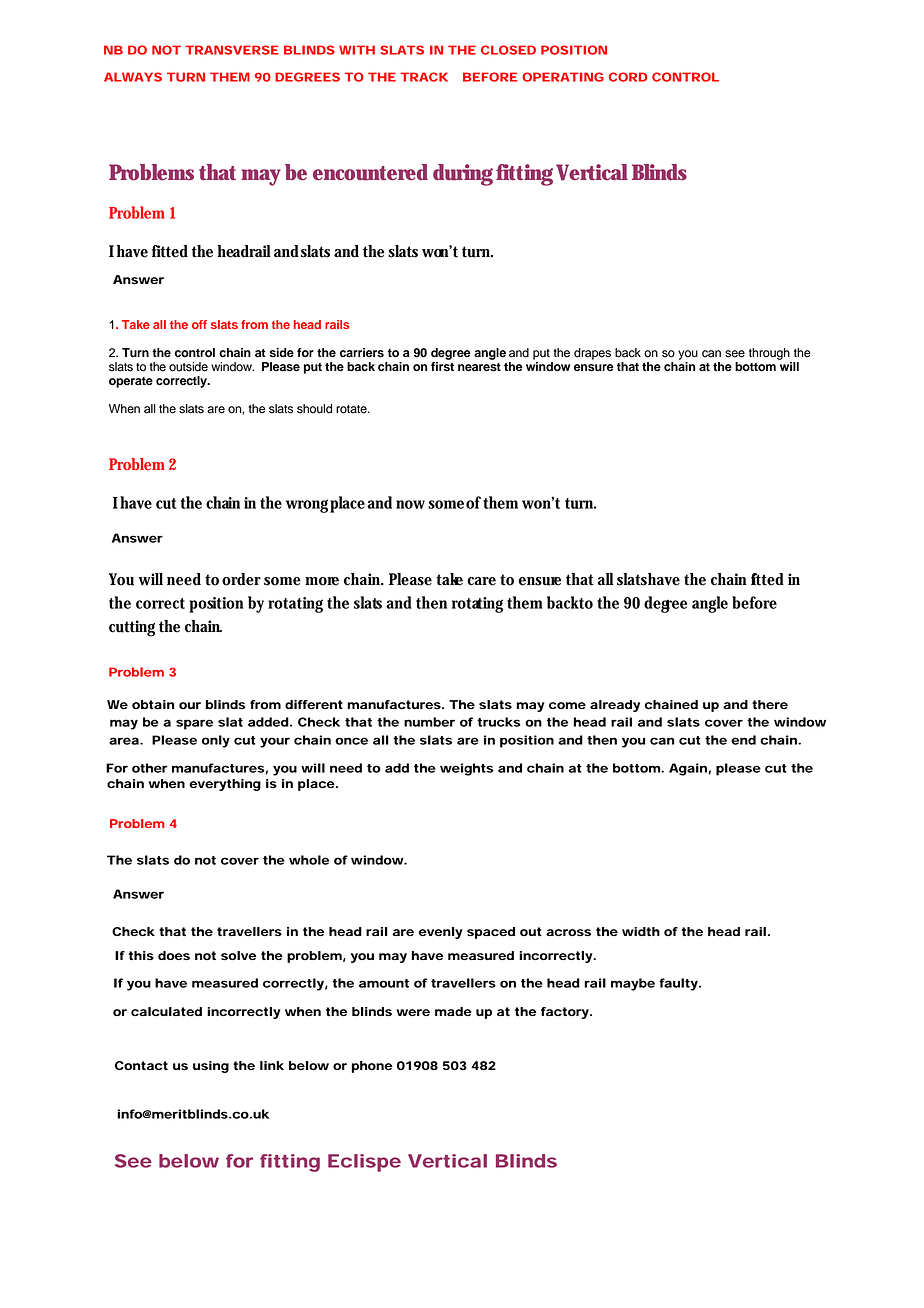 Image resolution: width=924 pixels, height=1308 pixels. Describe the element at coordinates (770, 704) in the image. I see `there` at that location.
